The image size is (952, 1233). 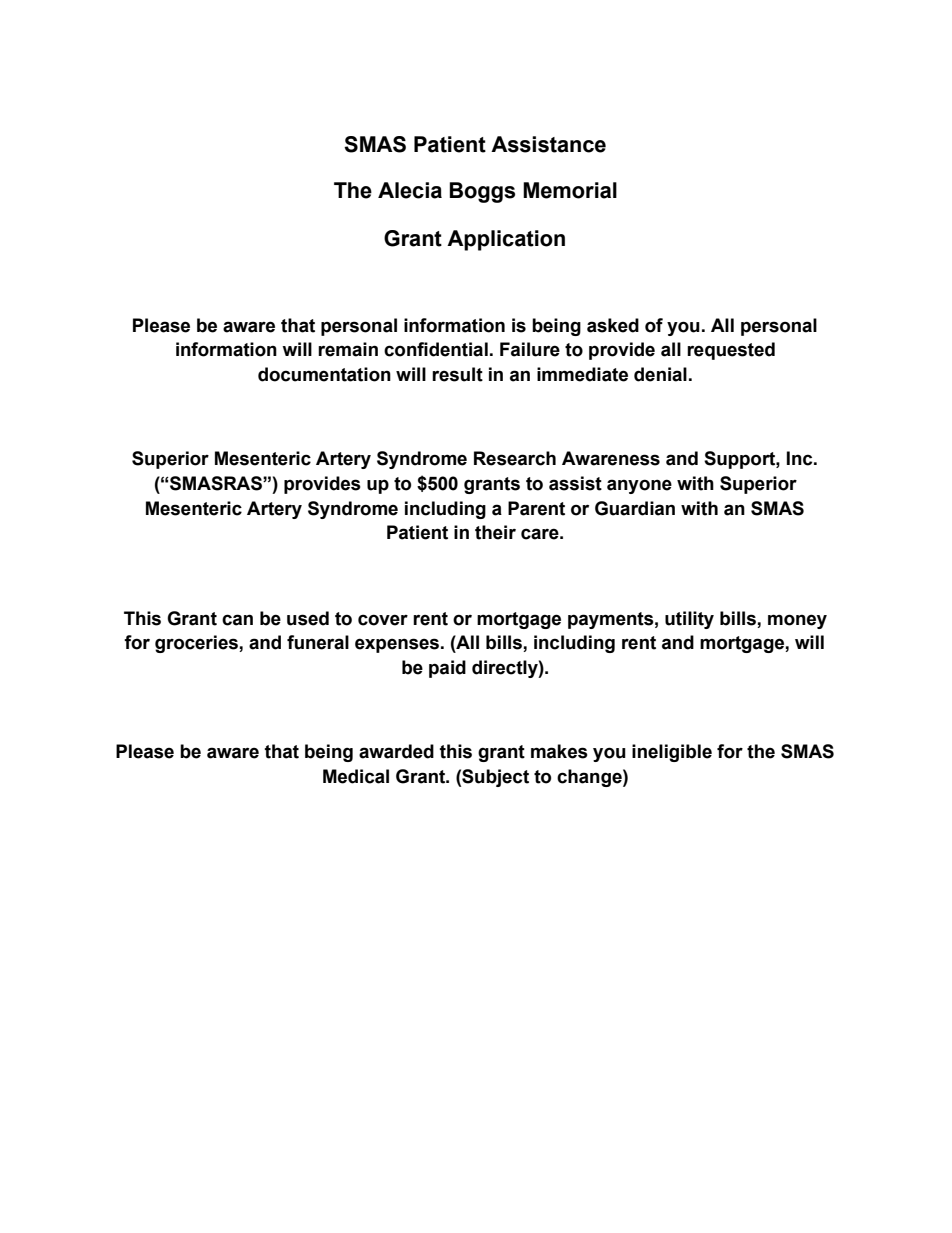 I want to click on documentation, so click(x=324, y=374).
